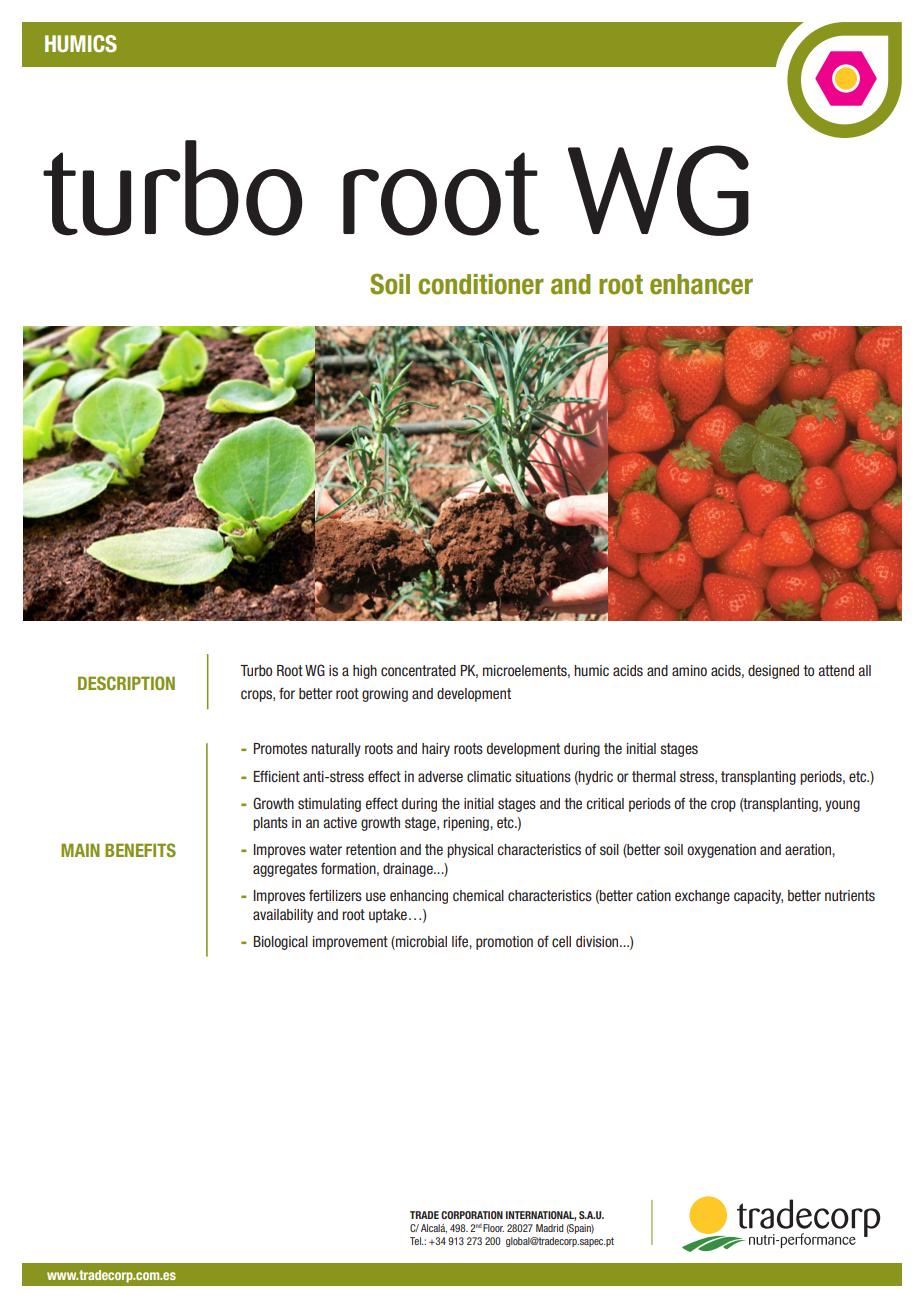 This document has width=924, height=1308. Describe the element at coordinates (281, 943) in the document. I see `Biological` at that location.
